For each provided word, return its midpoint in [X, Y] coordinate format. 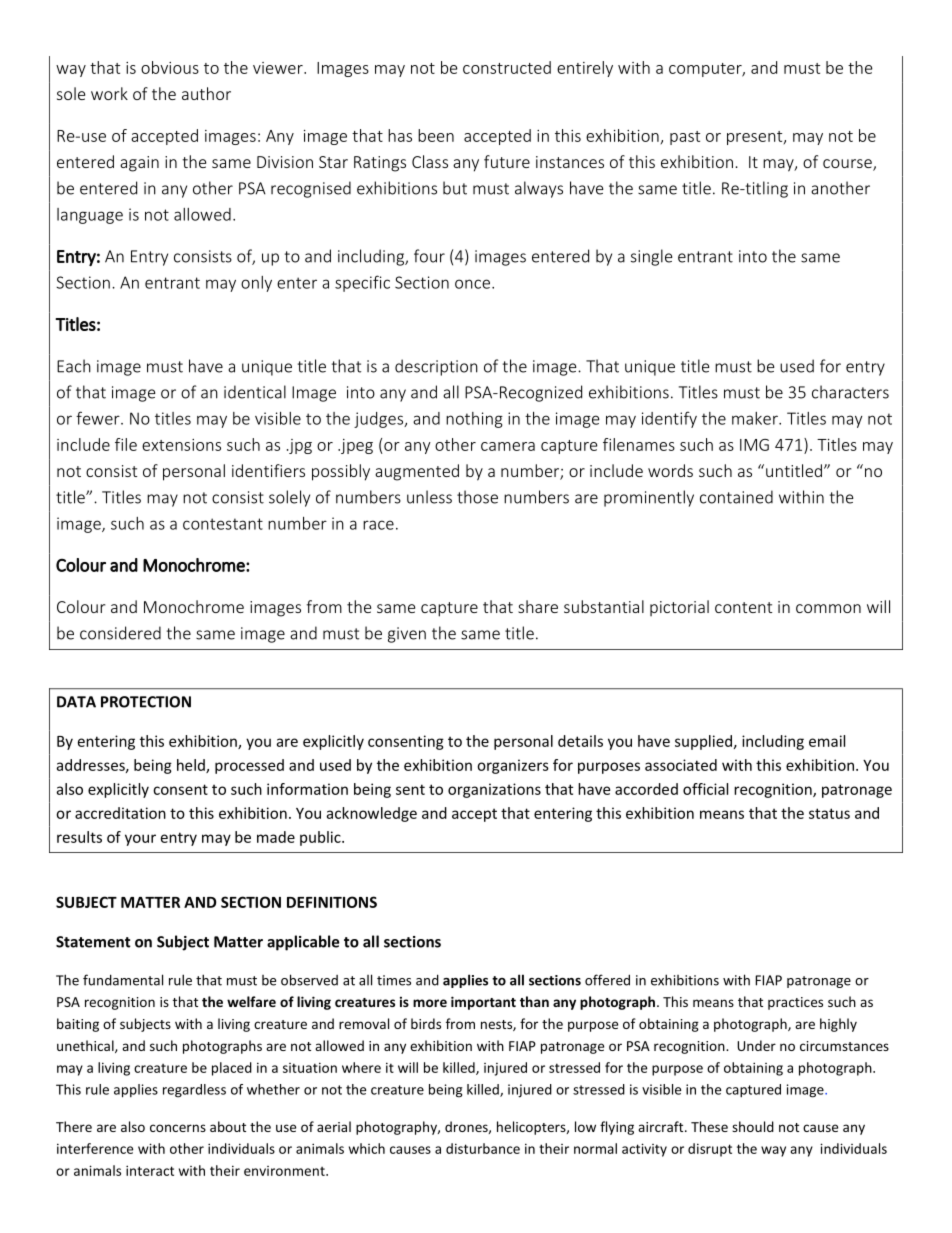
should [753, 1126]
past [685, 138]
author [206, 93]
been [436, 135]
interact [150, 1170]
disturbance [483, 1148]
